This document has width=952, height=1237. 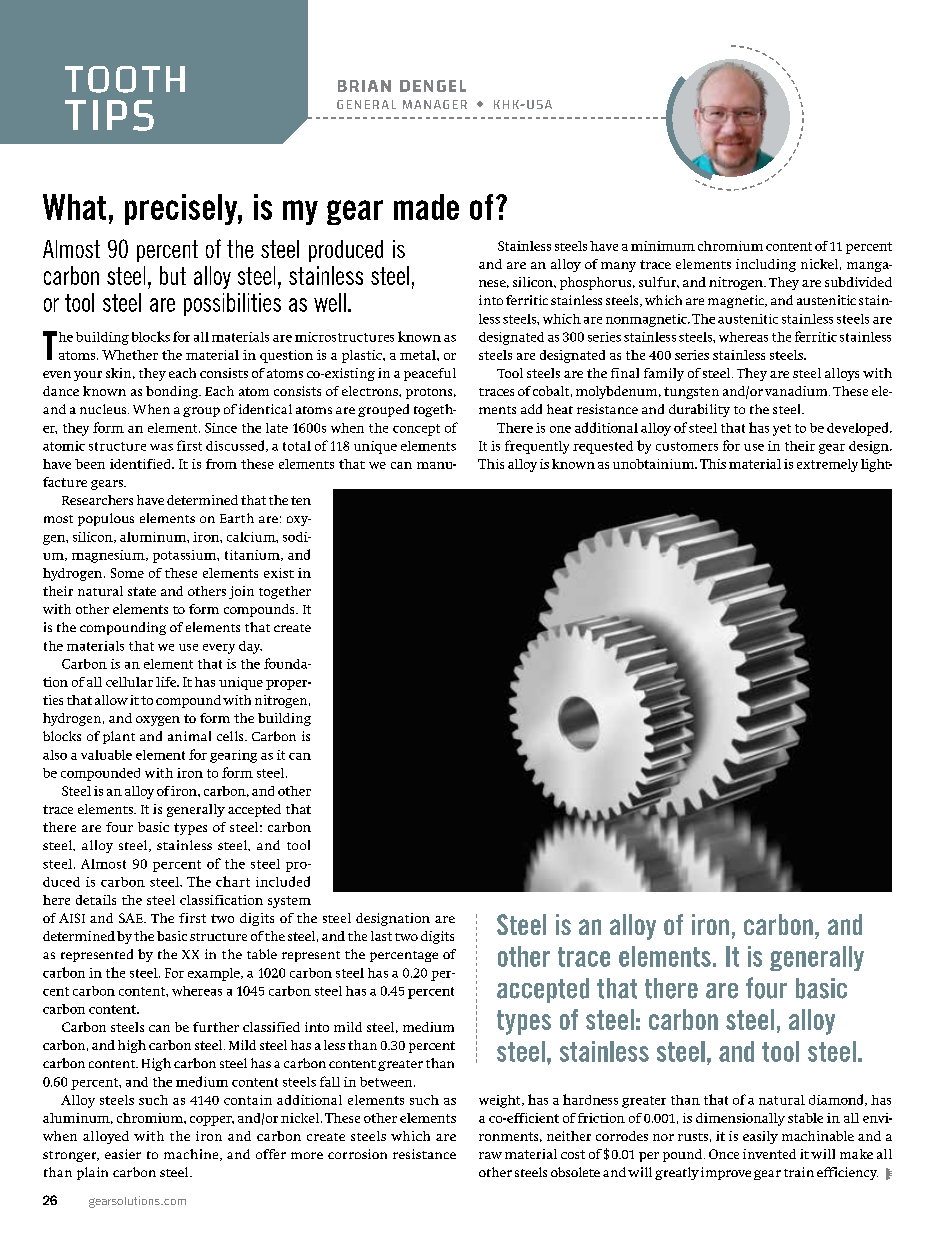 What do you see at coordinates (430, 374) in the document?
I see `peaceful` at bounding box center [430, 374].
